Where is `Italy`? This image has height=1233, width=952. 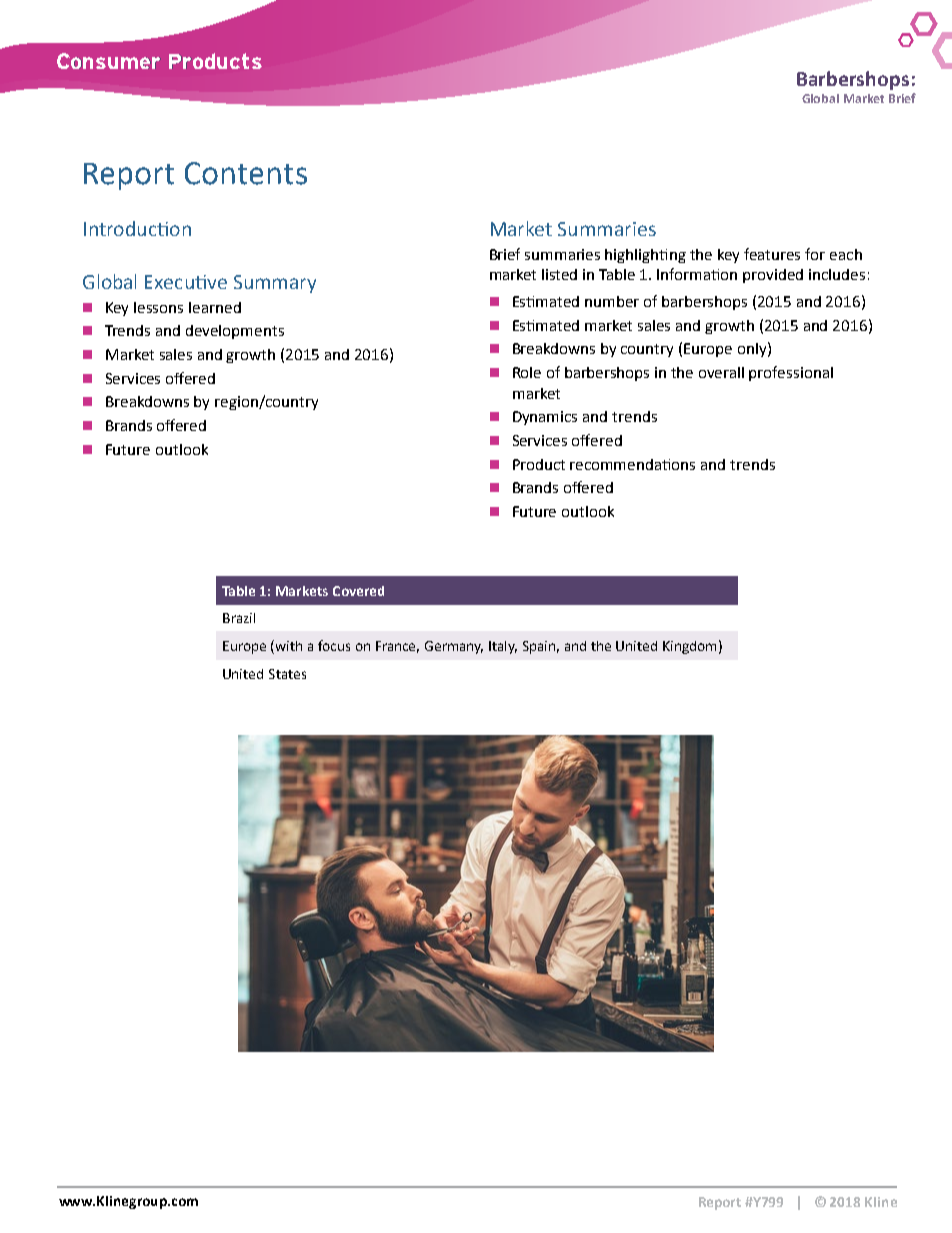
Italy is located at coordinates (503, 647).
